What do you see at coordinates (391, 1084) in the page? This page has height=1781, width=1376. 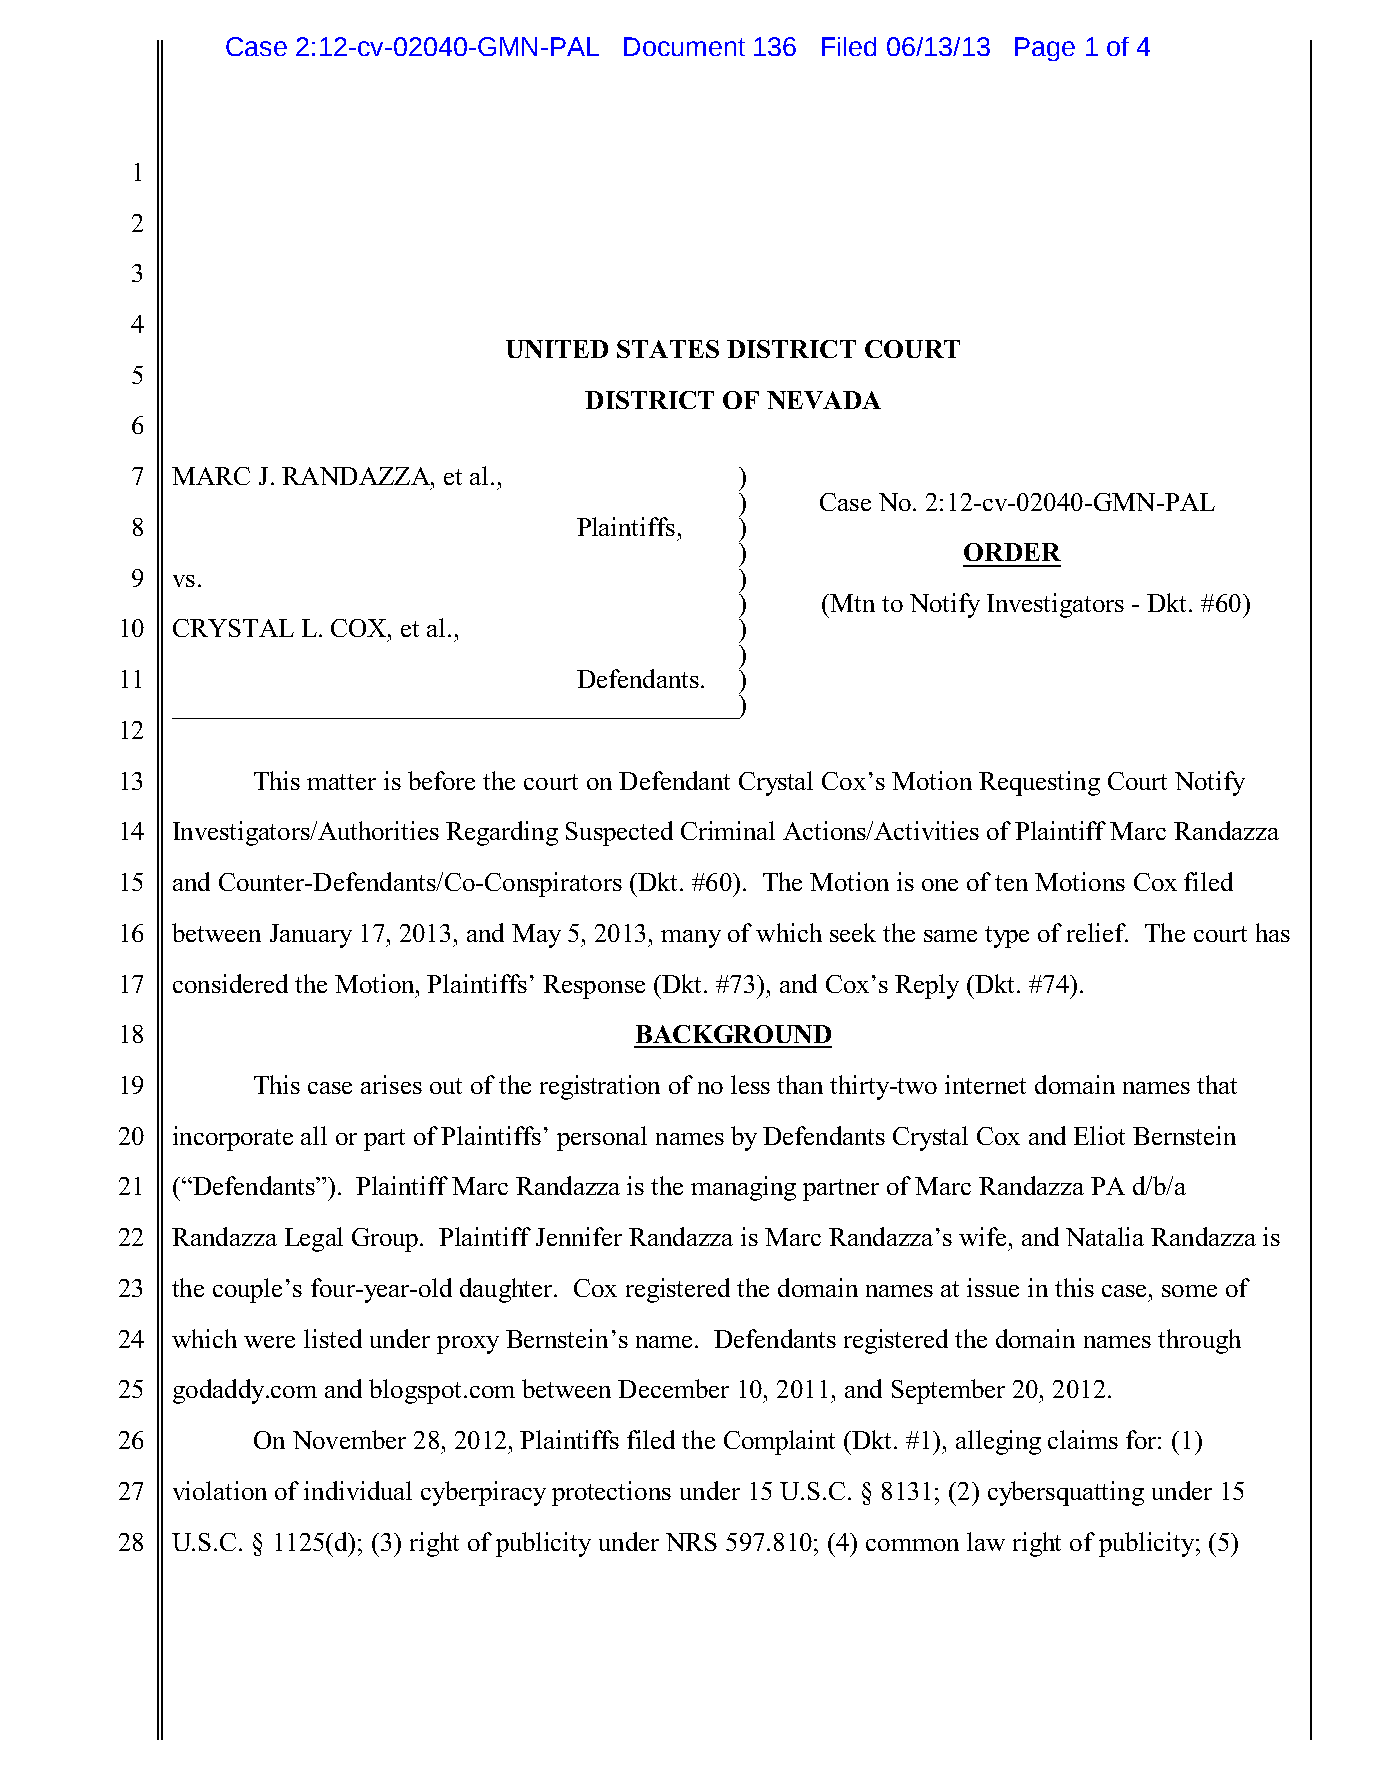 I see `arises` at bounding box center [391, 1084].
